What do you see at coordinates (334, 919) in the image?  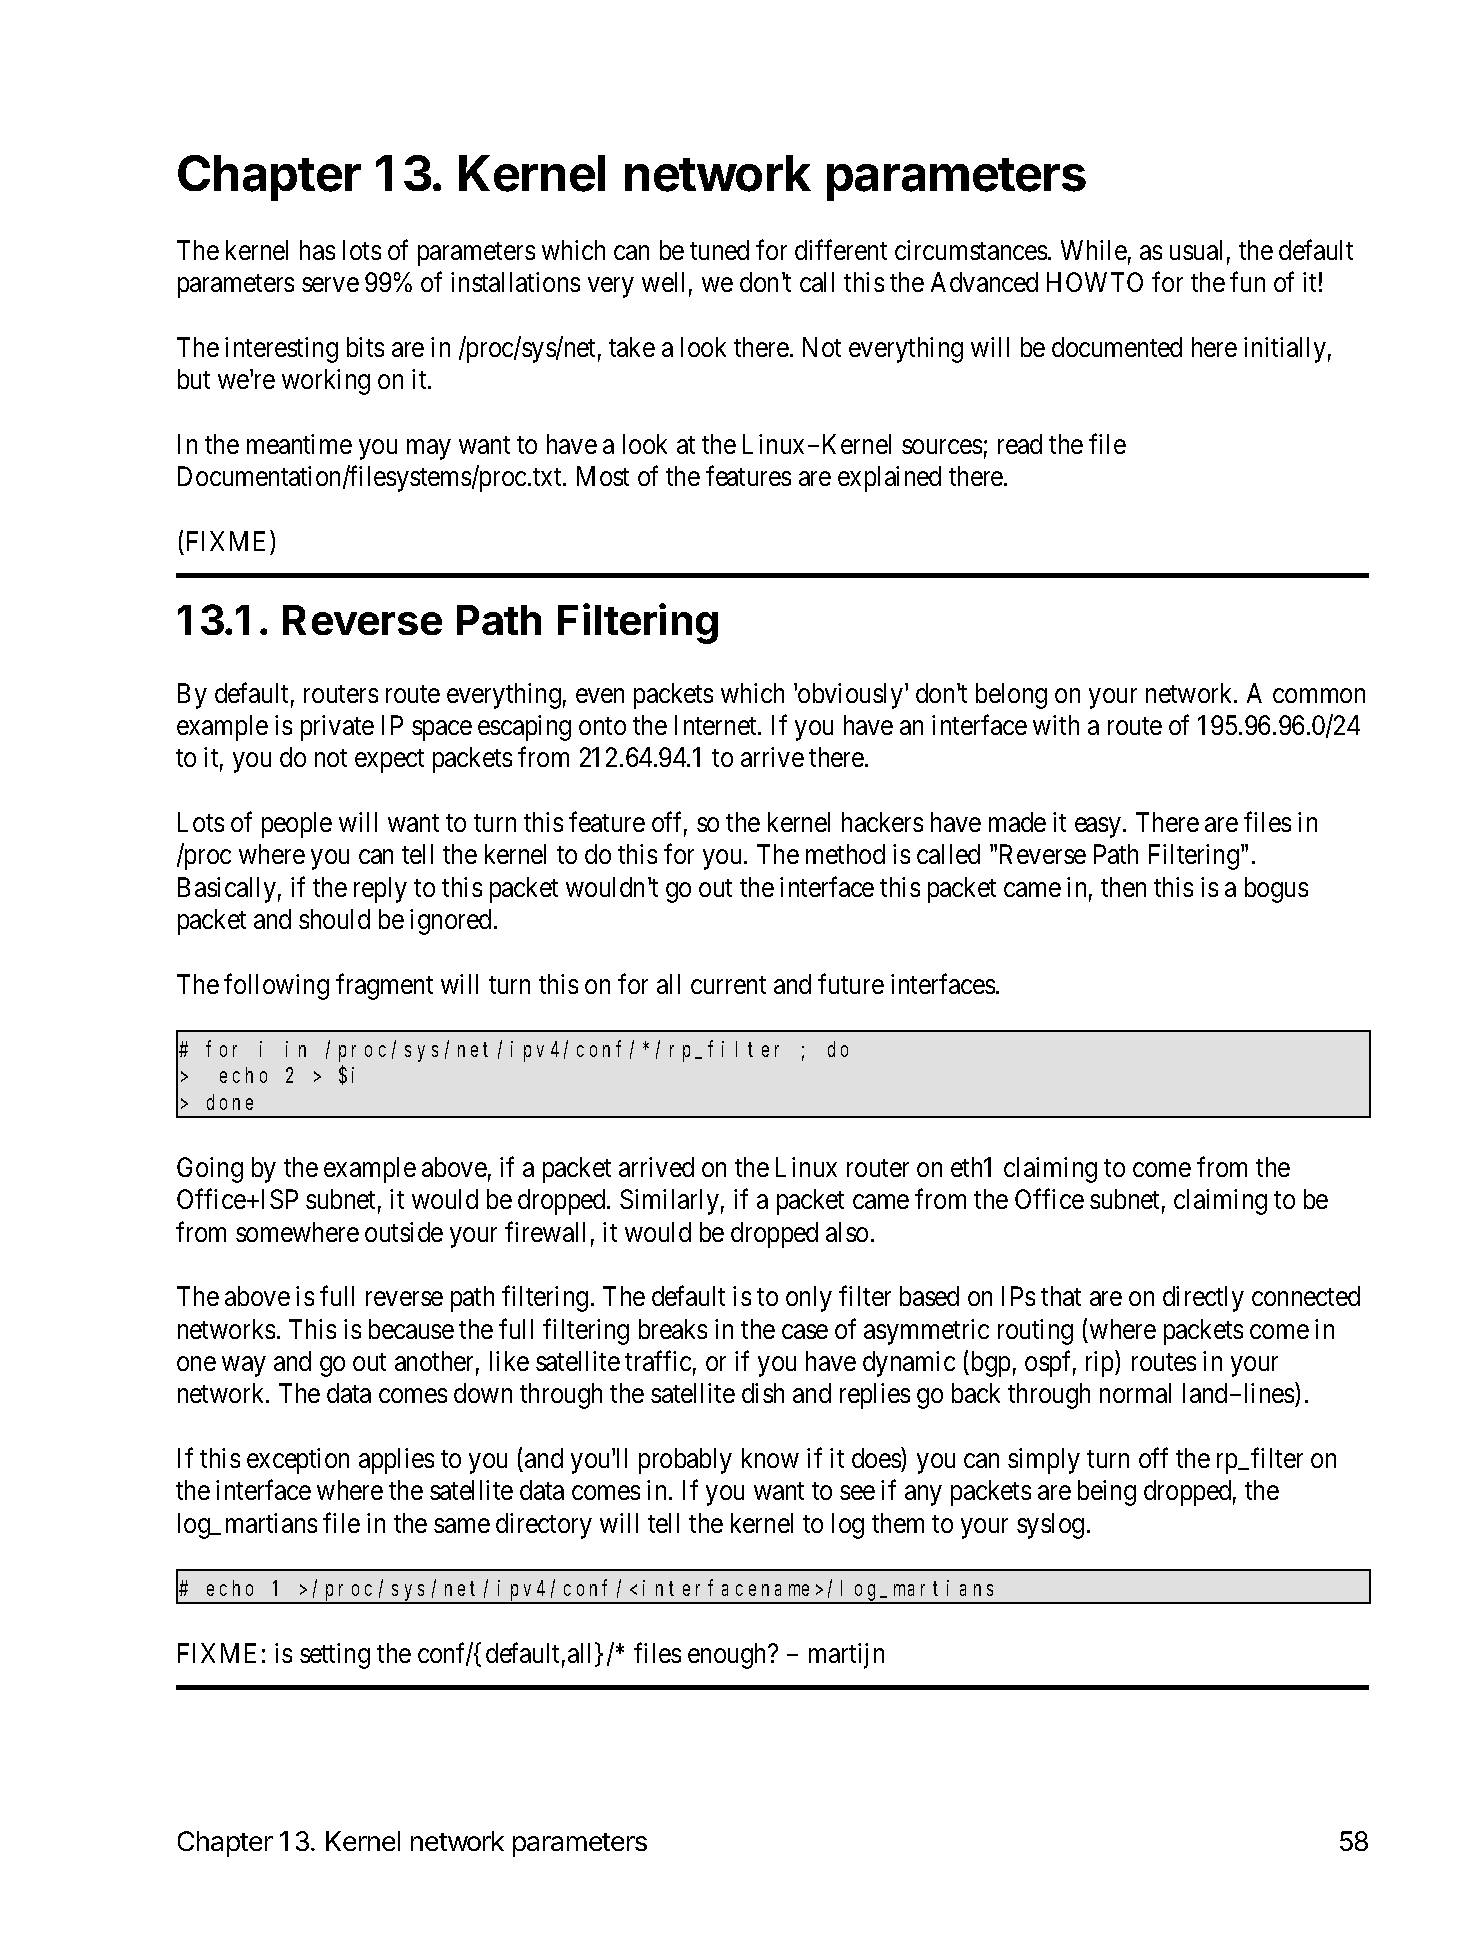 I see `should` at bounding box center [334, 919].
